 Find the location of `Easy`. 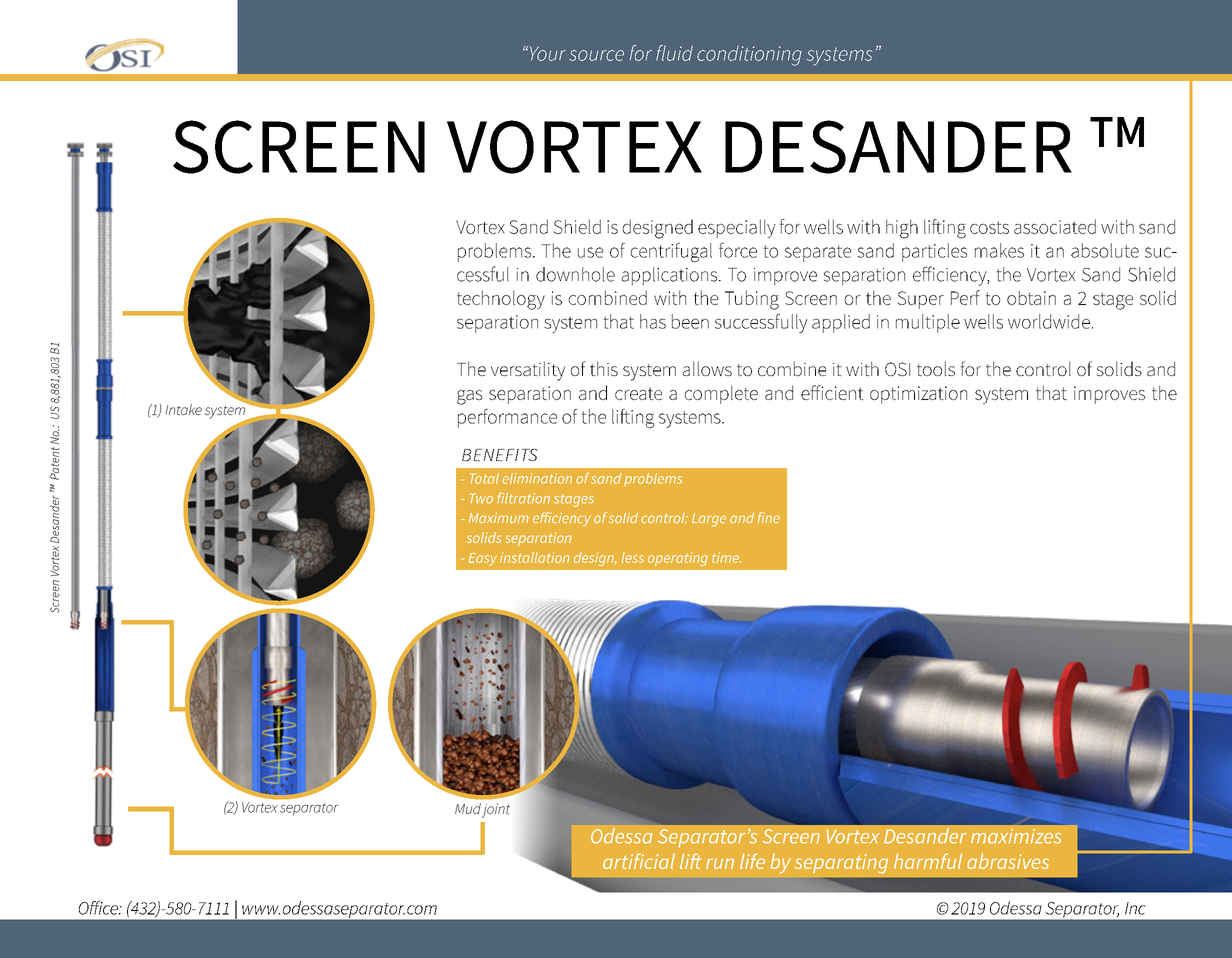

Easy is located at coordinates (483, 559).
